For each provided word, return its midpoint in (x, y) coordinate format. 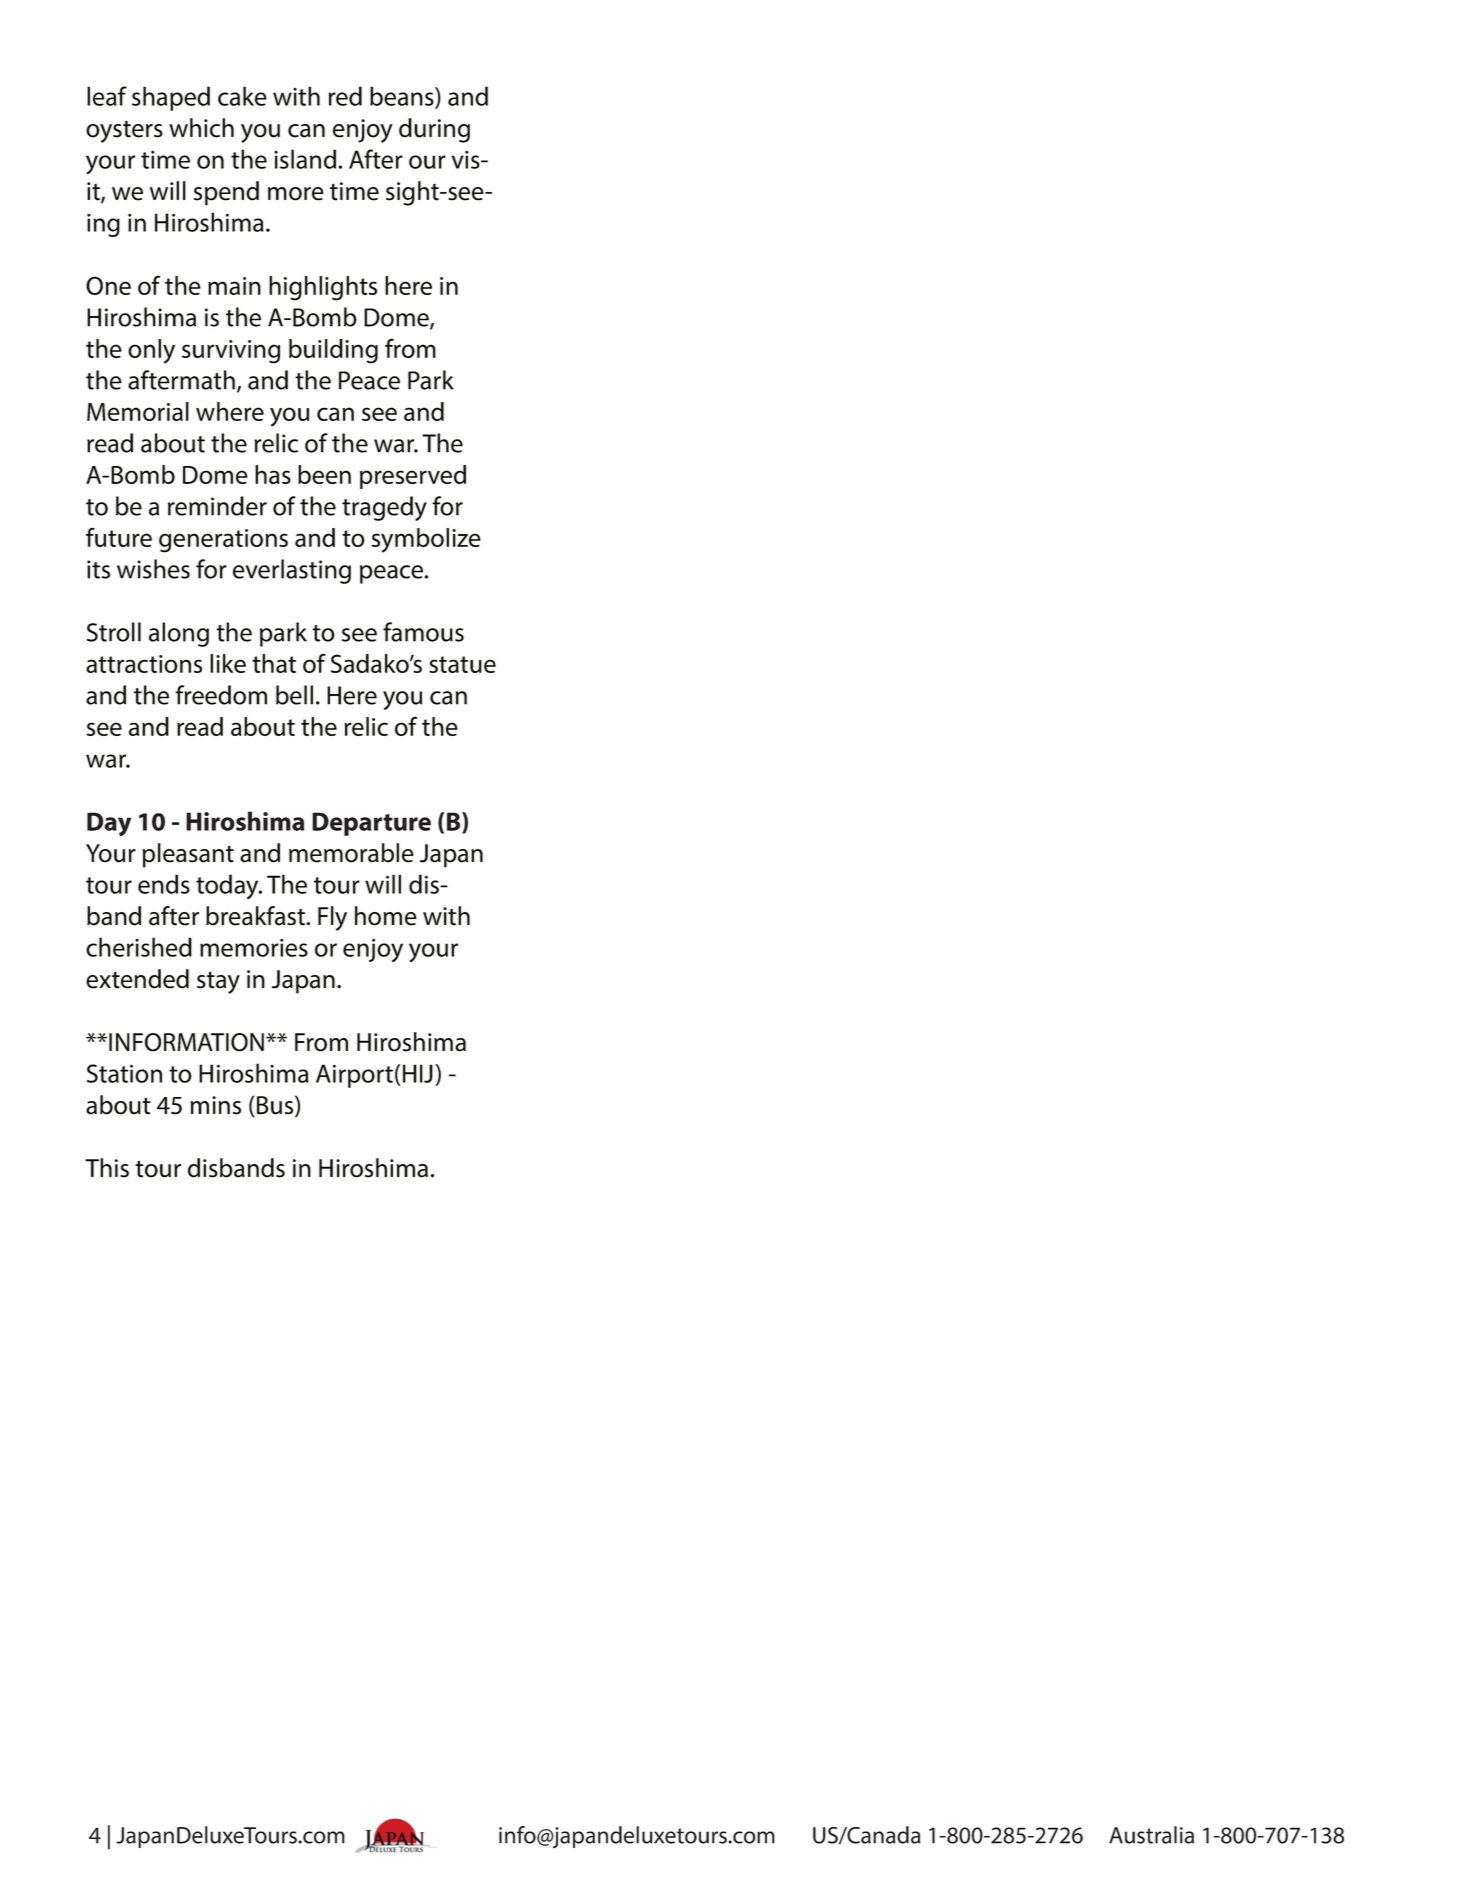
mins (216, 1105)
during (434, 130)
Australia (1151, 1835)
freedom (221, 695)
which (201, 128)
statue (462, 664)
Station (124, 1073)
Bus (276, 1106)
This (107, 1168)
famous (423, 632)
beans (403, 97)
